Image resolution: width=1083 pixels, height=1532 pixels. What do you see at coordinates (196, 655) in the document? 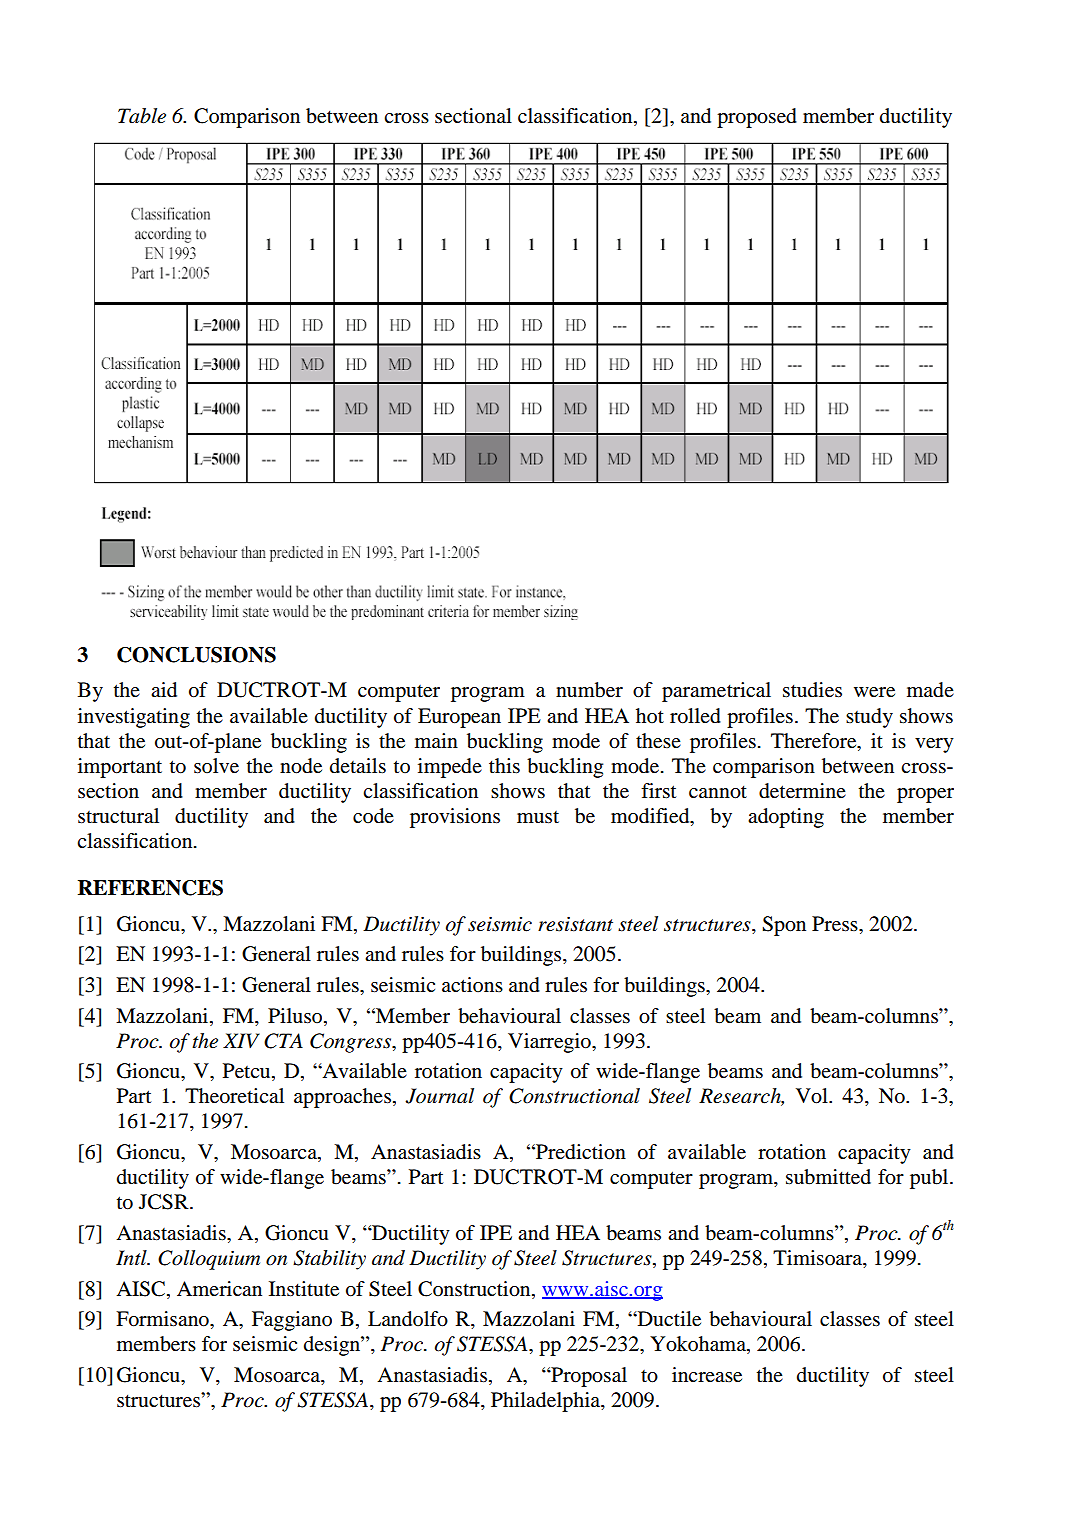
I see `CONCLUSIONS` at bounding box center [196, 655].
